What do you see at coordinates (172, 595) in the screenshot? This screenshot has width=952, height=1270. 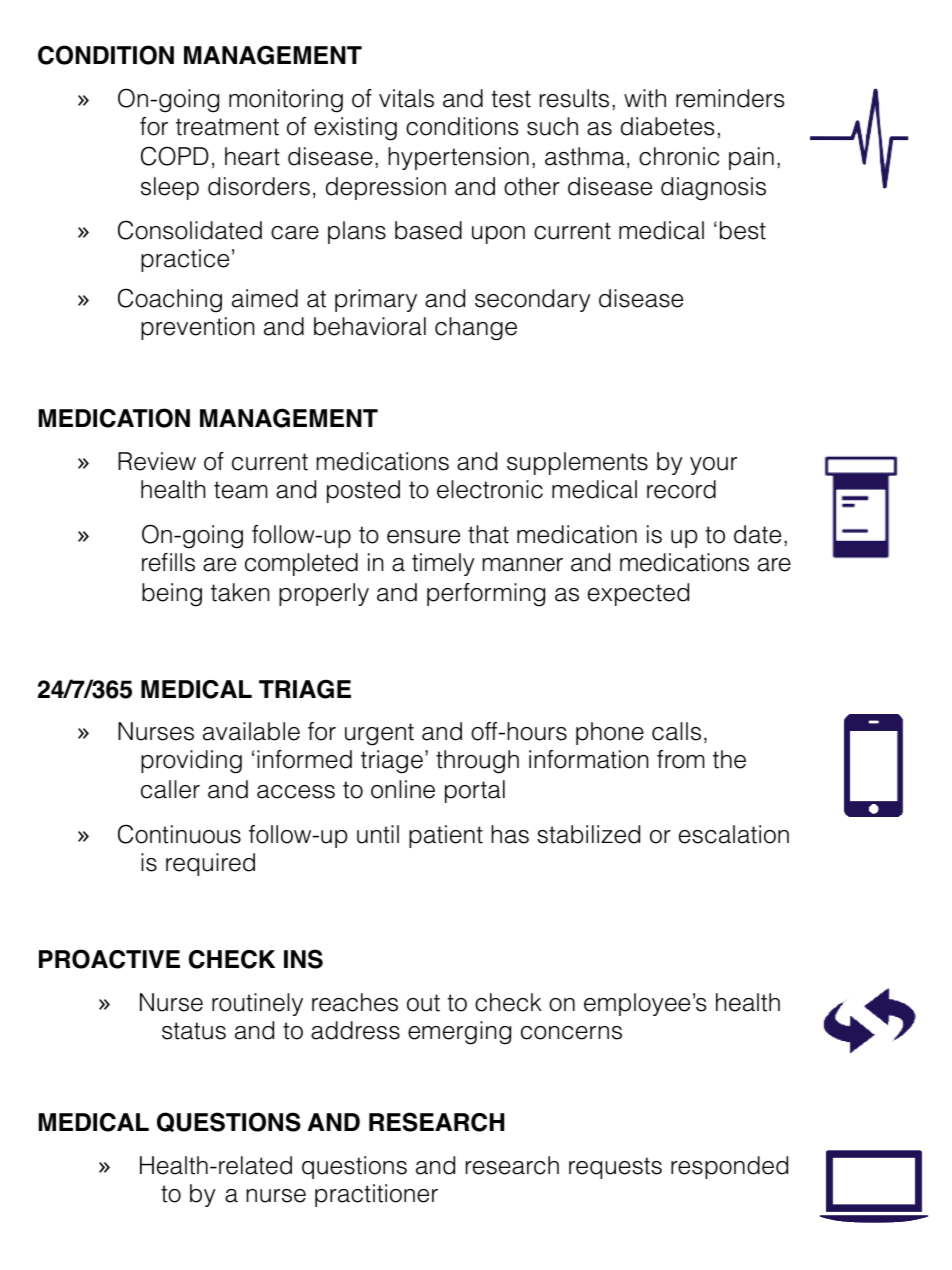 I see `being` at bounding box center [172, 595].
